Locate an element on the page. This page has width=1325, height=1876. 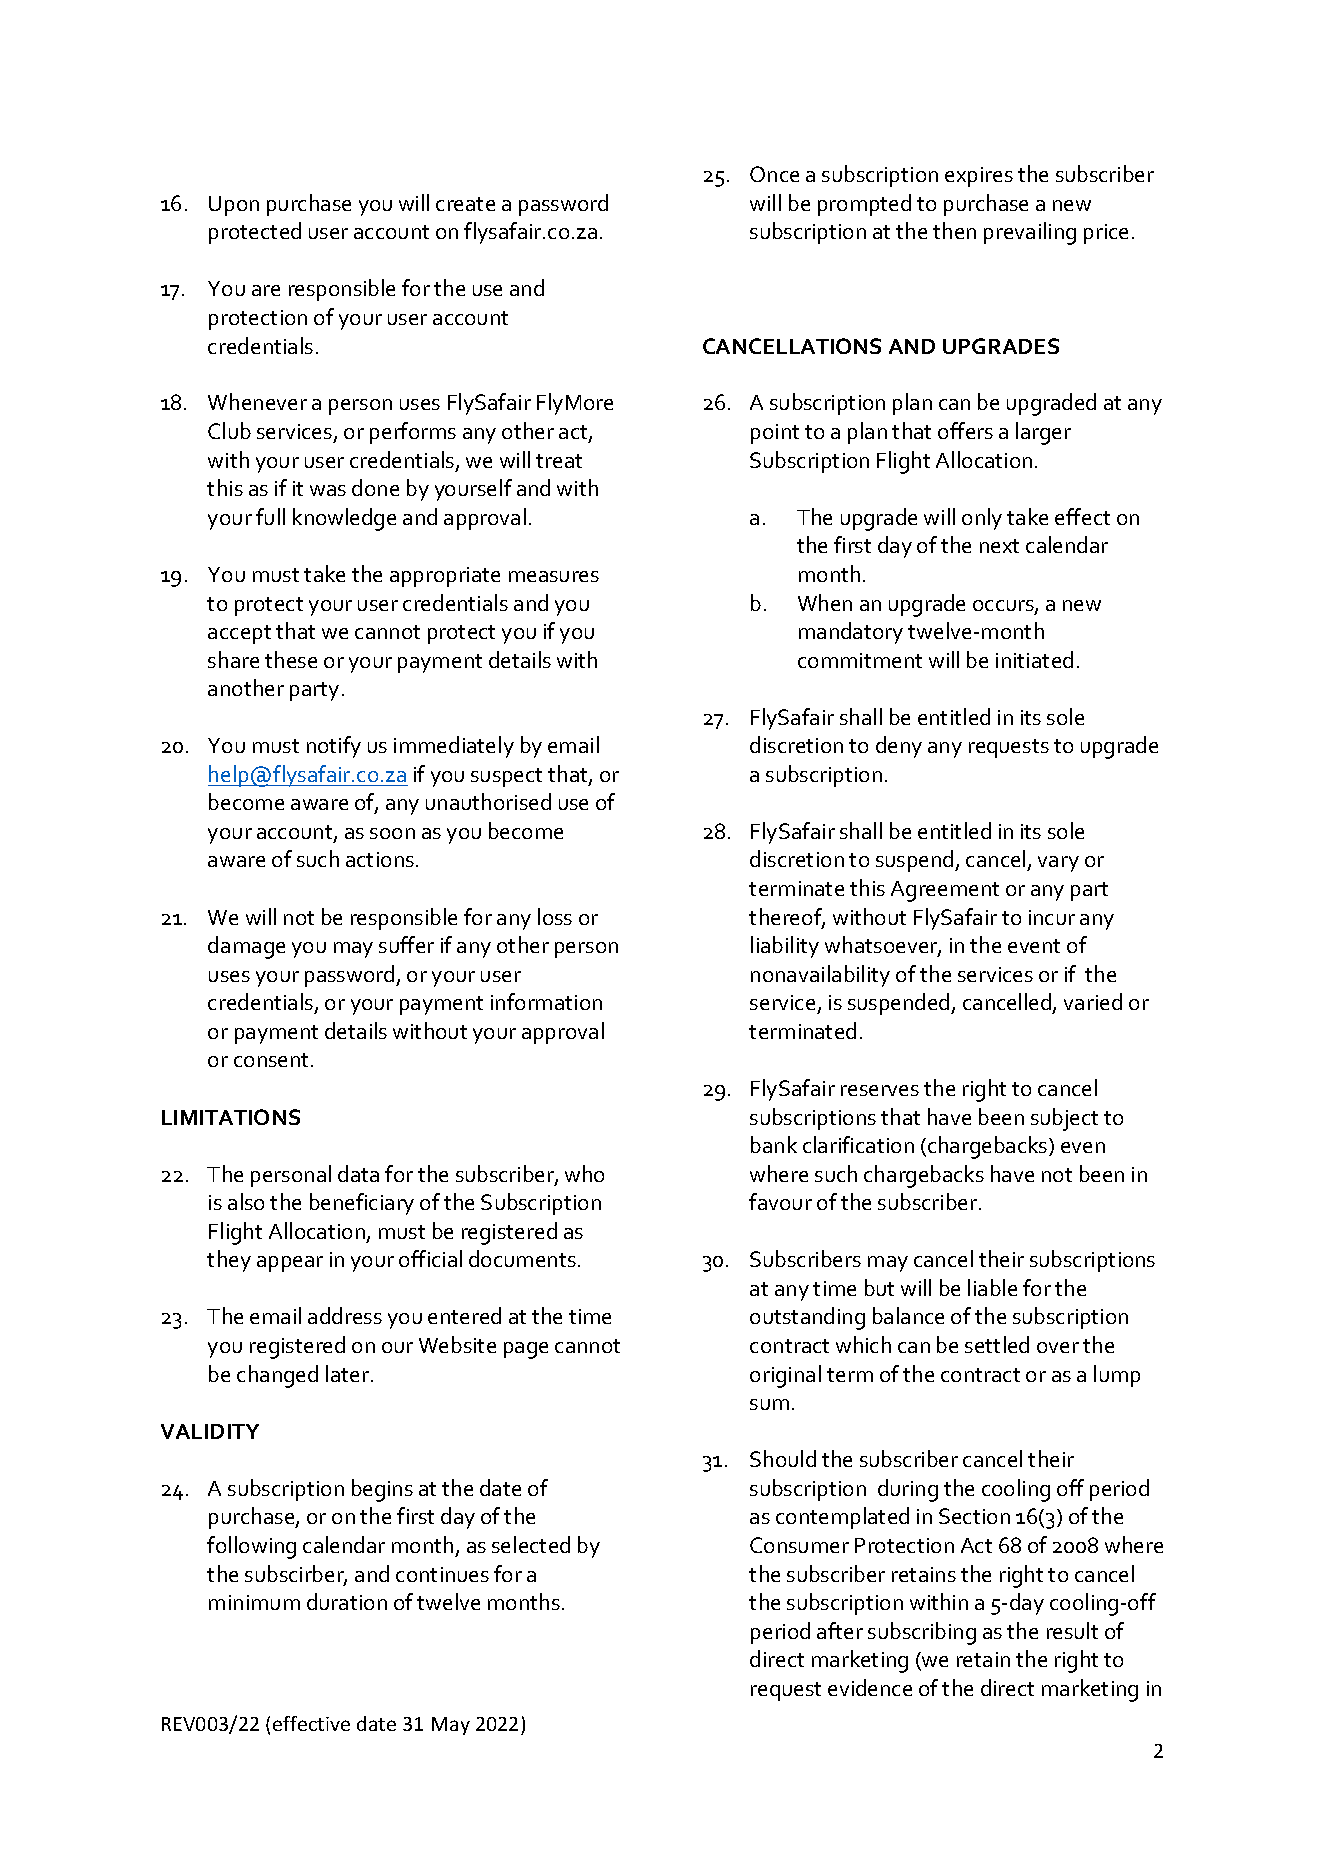
data is located at coordinates (358, 1173).
